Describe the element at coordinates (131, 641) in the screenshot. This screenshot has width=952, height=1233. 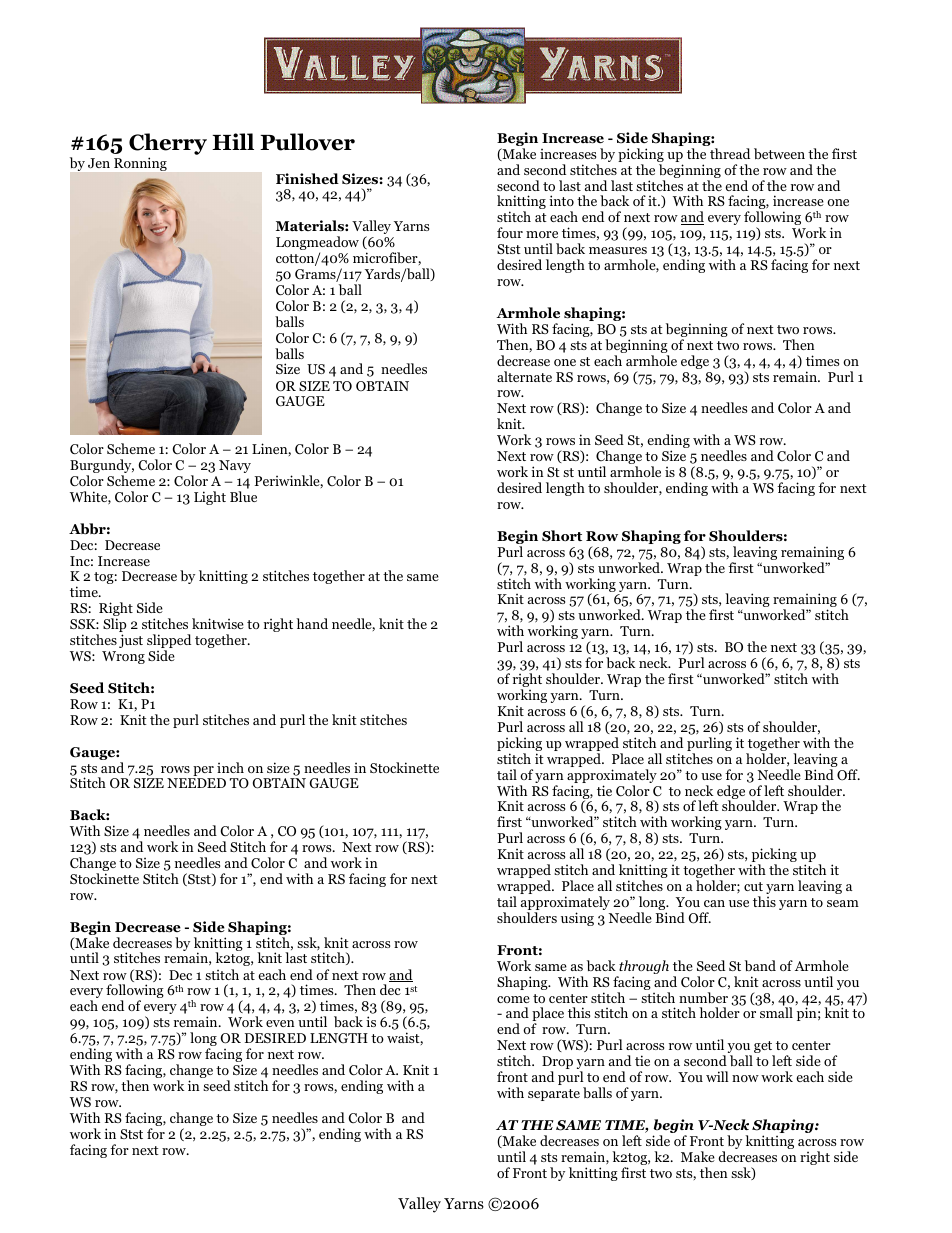
I see `just` at that location.
